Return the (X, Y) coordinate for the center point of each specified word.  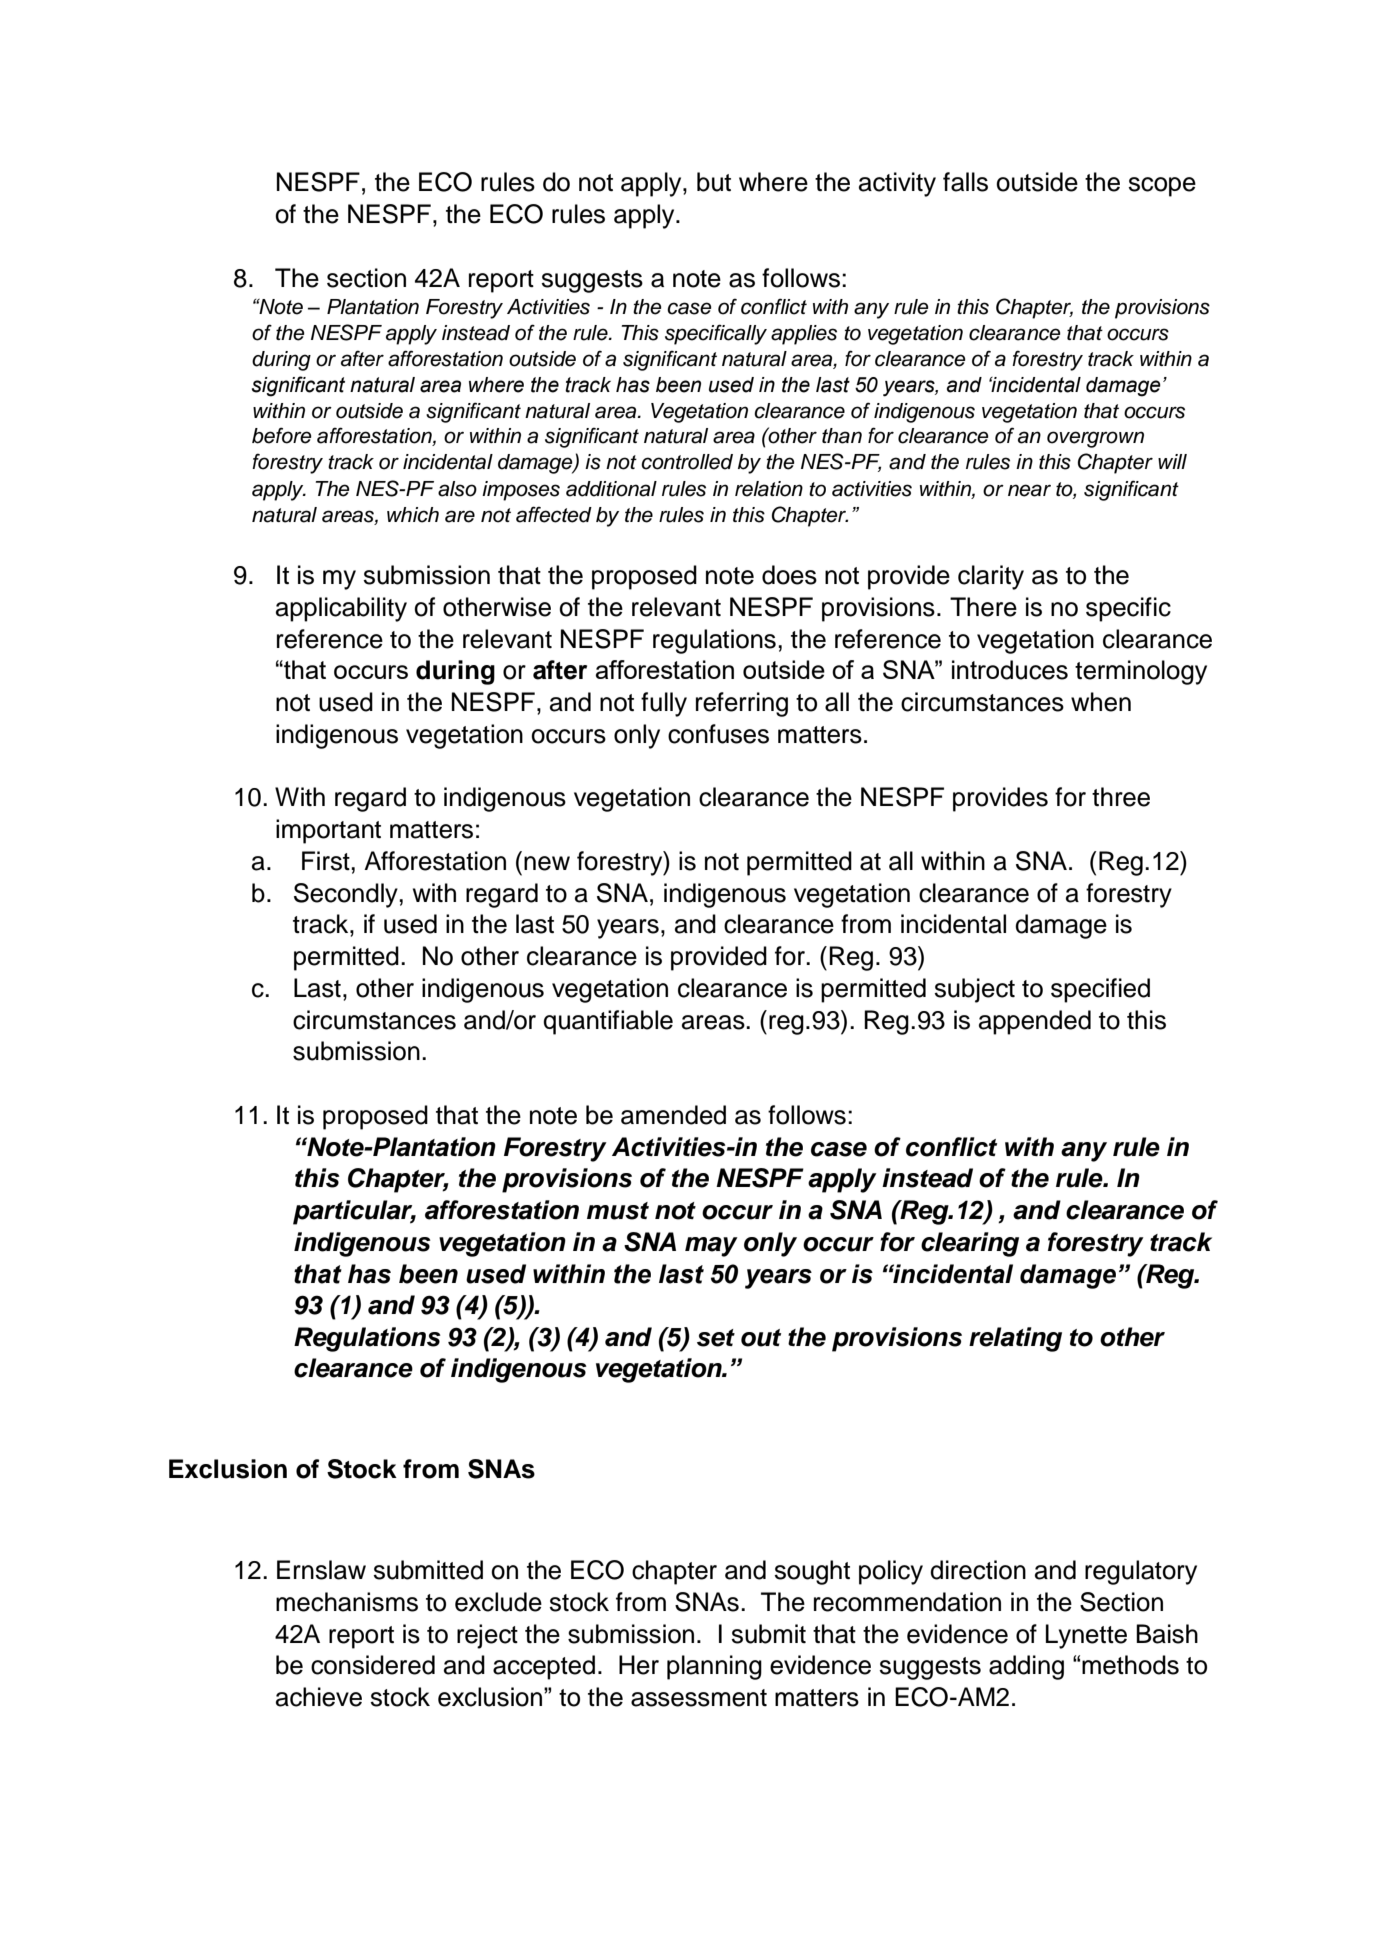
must (618, 1211)
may (711, 1247)
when (1101, 702)
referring (742, 704)
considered (373, 1665)
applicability (341, 609)
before (282, 435)
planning (714, 1667)
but (714, 182)
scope (1162, 187)
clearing (970, 1244)
